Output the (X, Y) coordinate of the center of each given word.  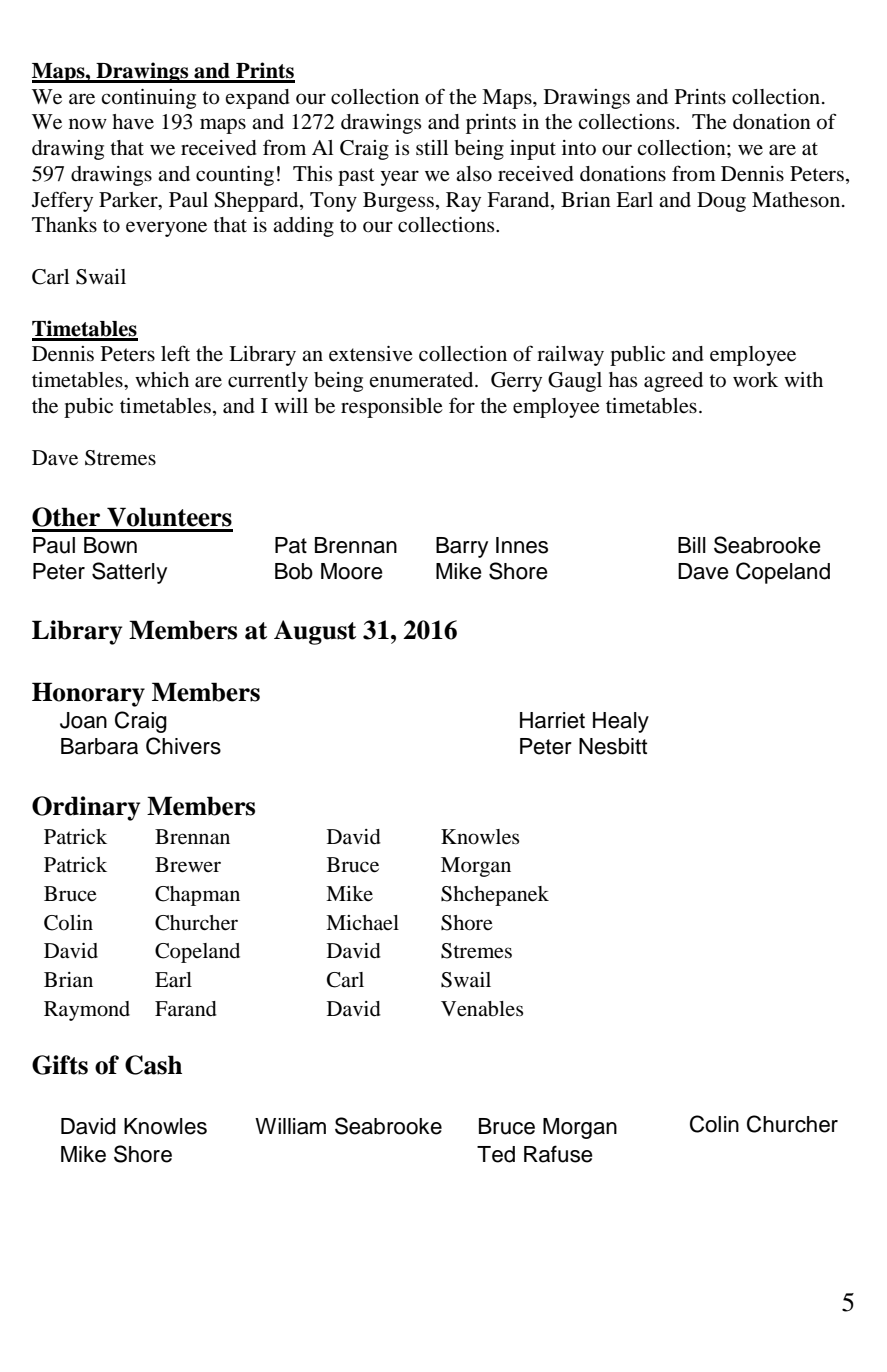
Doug (721, 202)
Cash (153, 1065)
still (432, 147)
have (133, 121)
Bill (692, 545)
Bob (294, 571)
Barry (462, 547)
